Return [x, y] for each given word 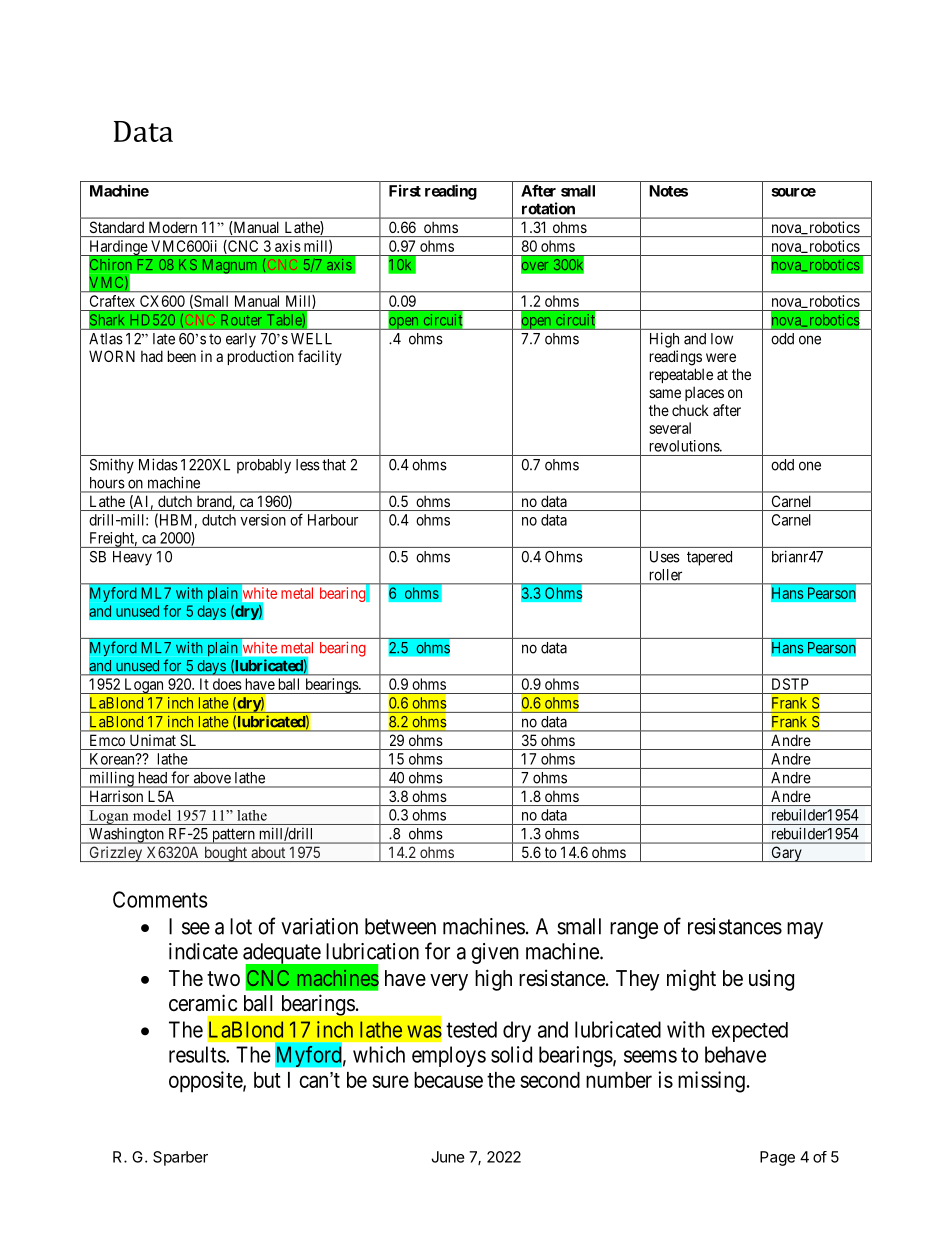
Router [241, 320]
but [267, 1080]
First [405, 190]
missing [711, 1082]
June [448, 1157]
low [722, 339]
